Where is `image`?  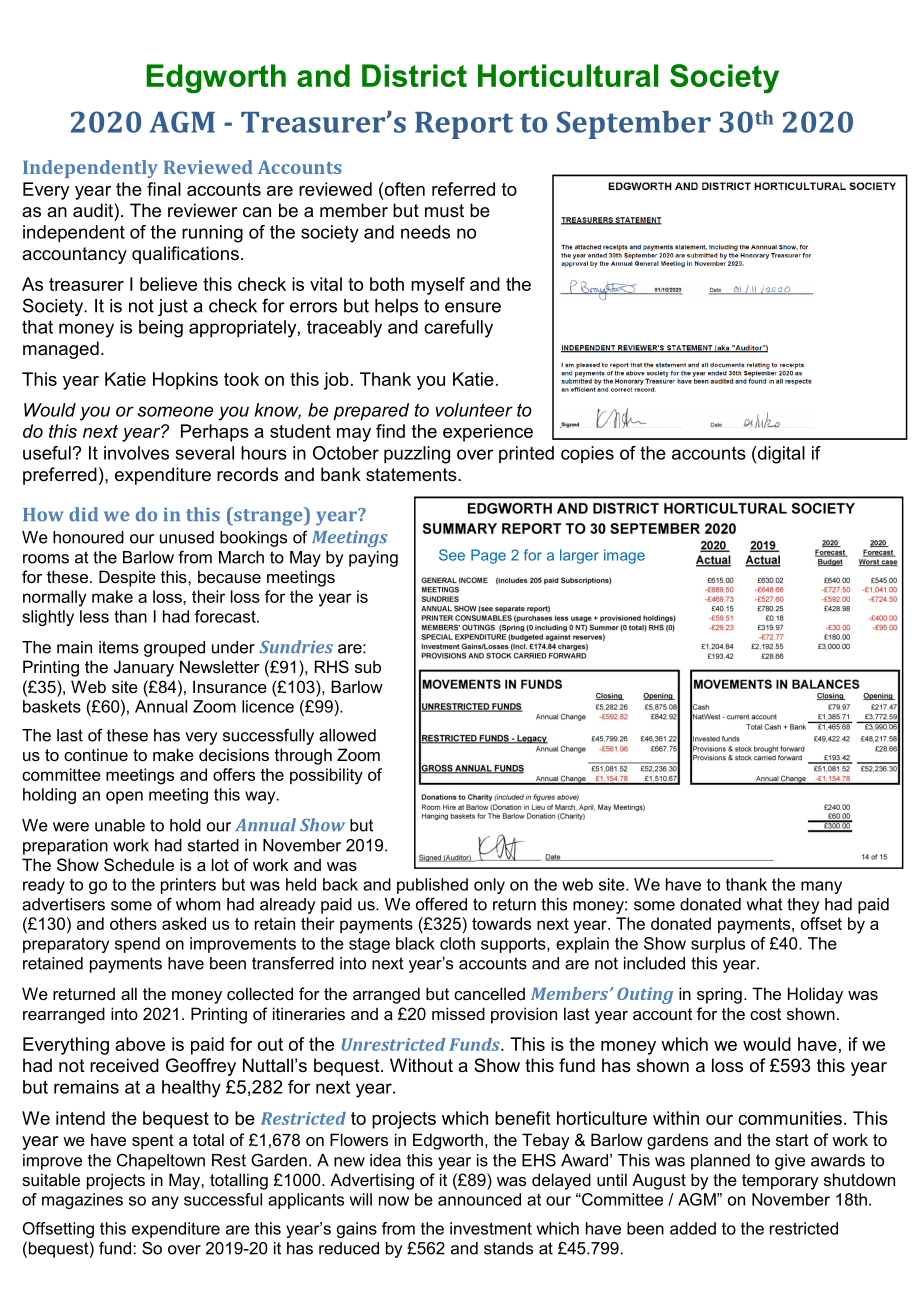 image is located at coordinates (624, 556).
